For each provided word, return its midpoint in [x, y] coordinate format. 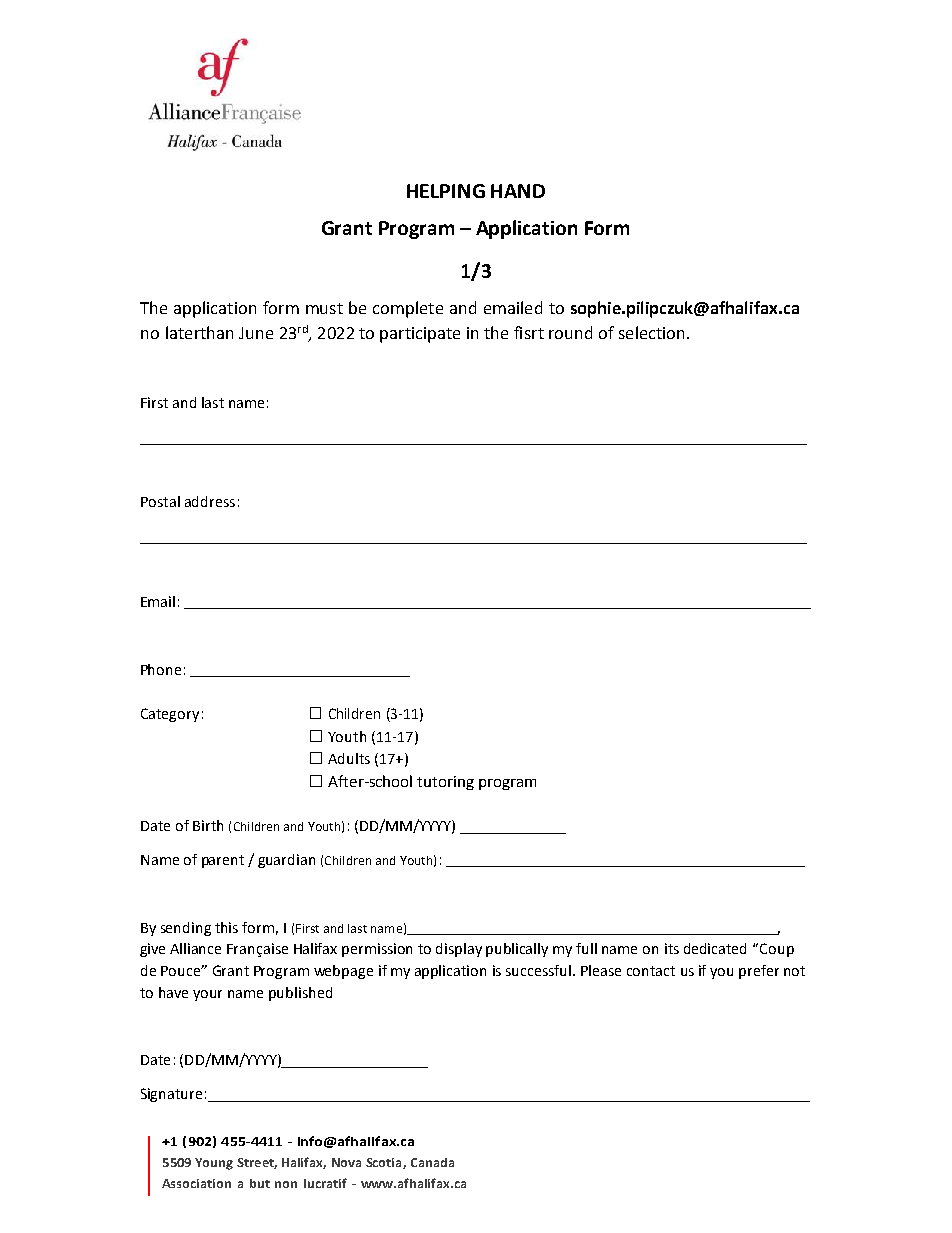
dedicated [715, 948]
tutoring [445, 783]
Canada [432, 1162]
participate [420, 335]
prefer [759, 972]
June [256, 333]
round [570, 332]
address [210, 501]
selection [651, 332]
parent [223, 861]
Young [214, 1164]
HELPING [446, 191]
